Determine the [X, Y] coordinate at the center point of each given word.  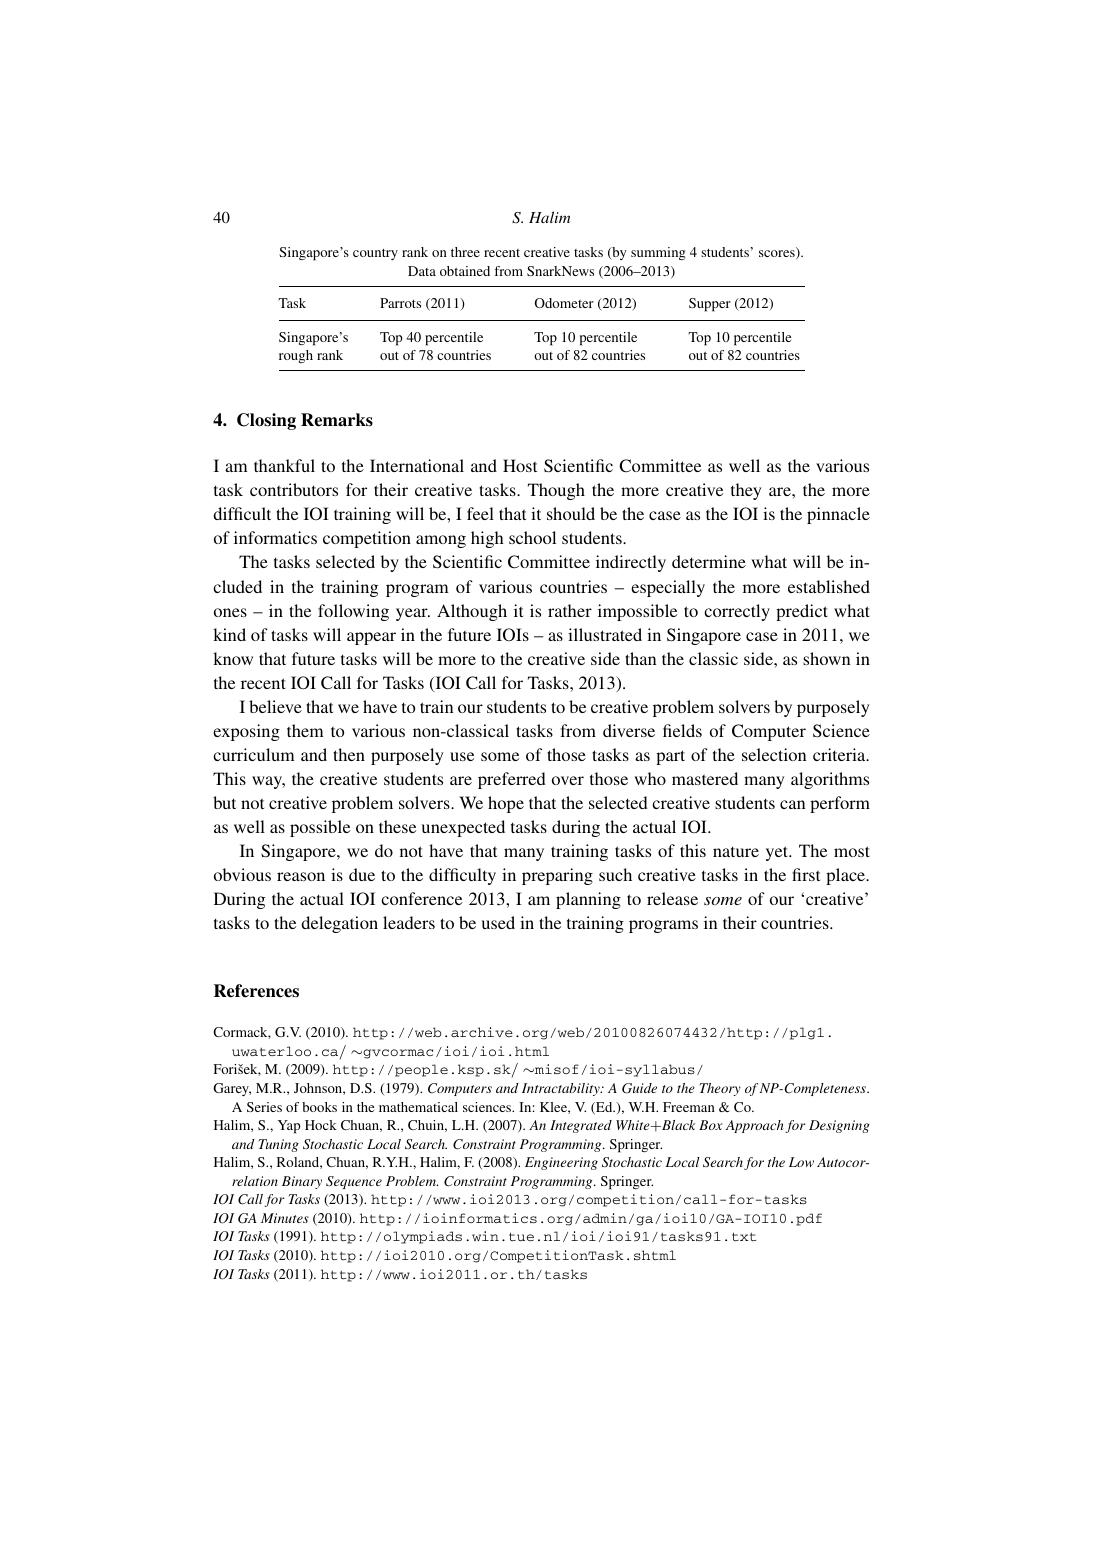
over [568, 780]
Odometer [564, 303]
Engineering [561, 1163]
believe [275, 706]
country [375, 254]
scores [778, 254]
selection [774, 754]
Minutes [285, 1218]
